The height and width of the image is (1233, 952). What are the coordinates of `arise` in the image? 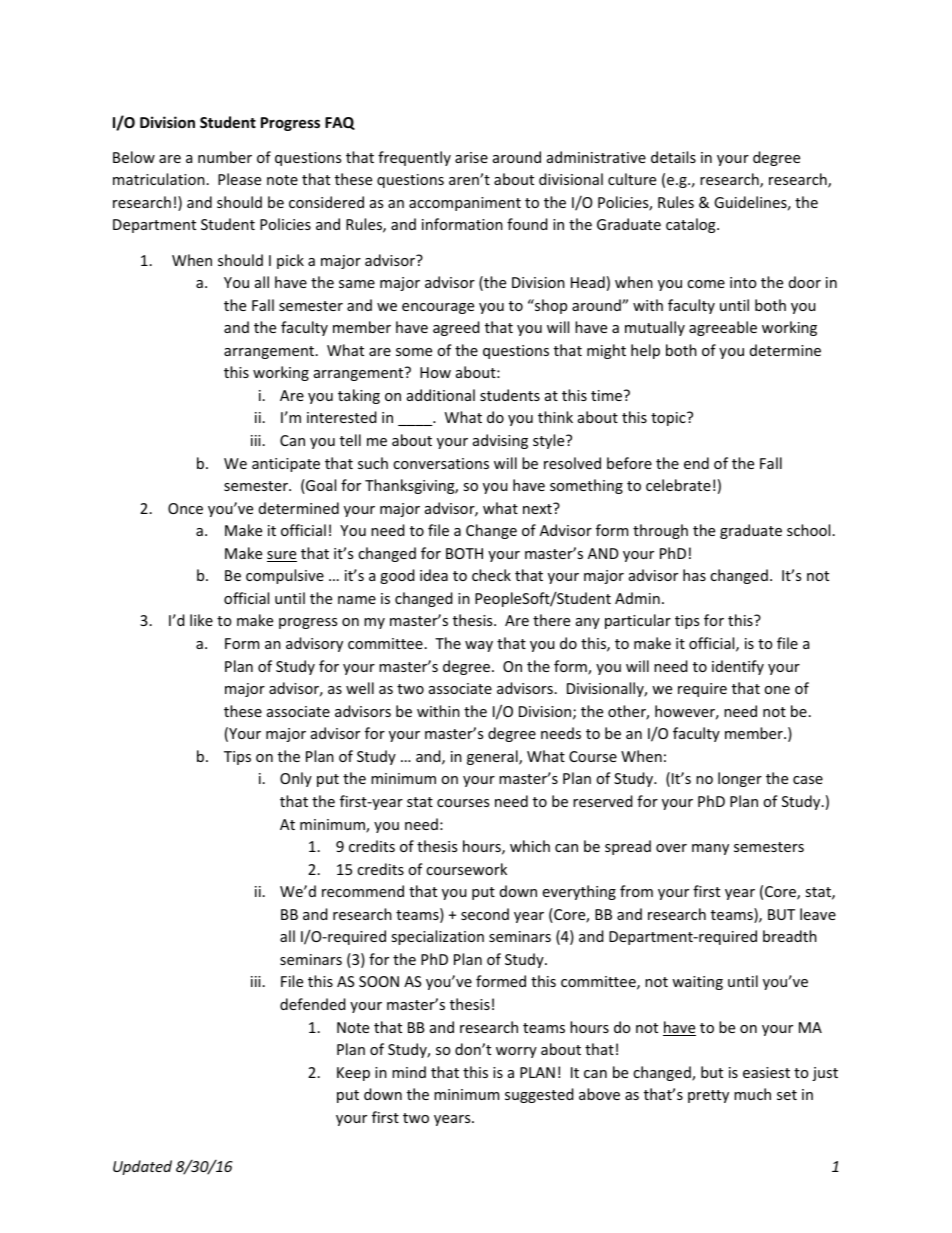 It's located at (471, 157).
